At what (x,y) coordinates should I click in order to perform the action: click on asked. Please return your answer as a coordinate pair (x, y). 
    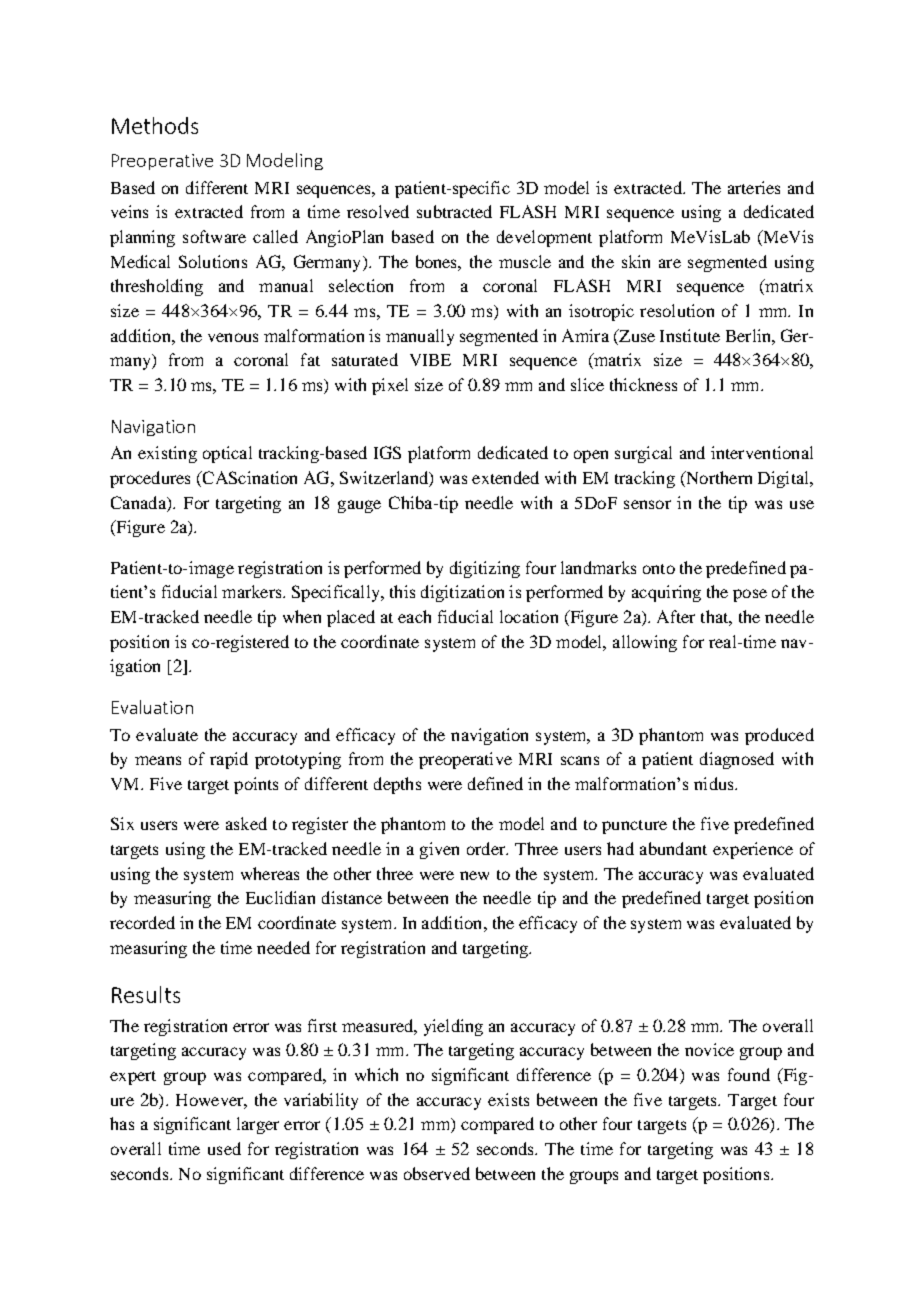
    Looking at the image, I should click on (246, 823).
